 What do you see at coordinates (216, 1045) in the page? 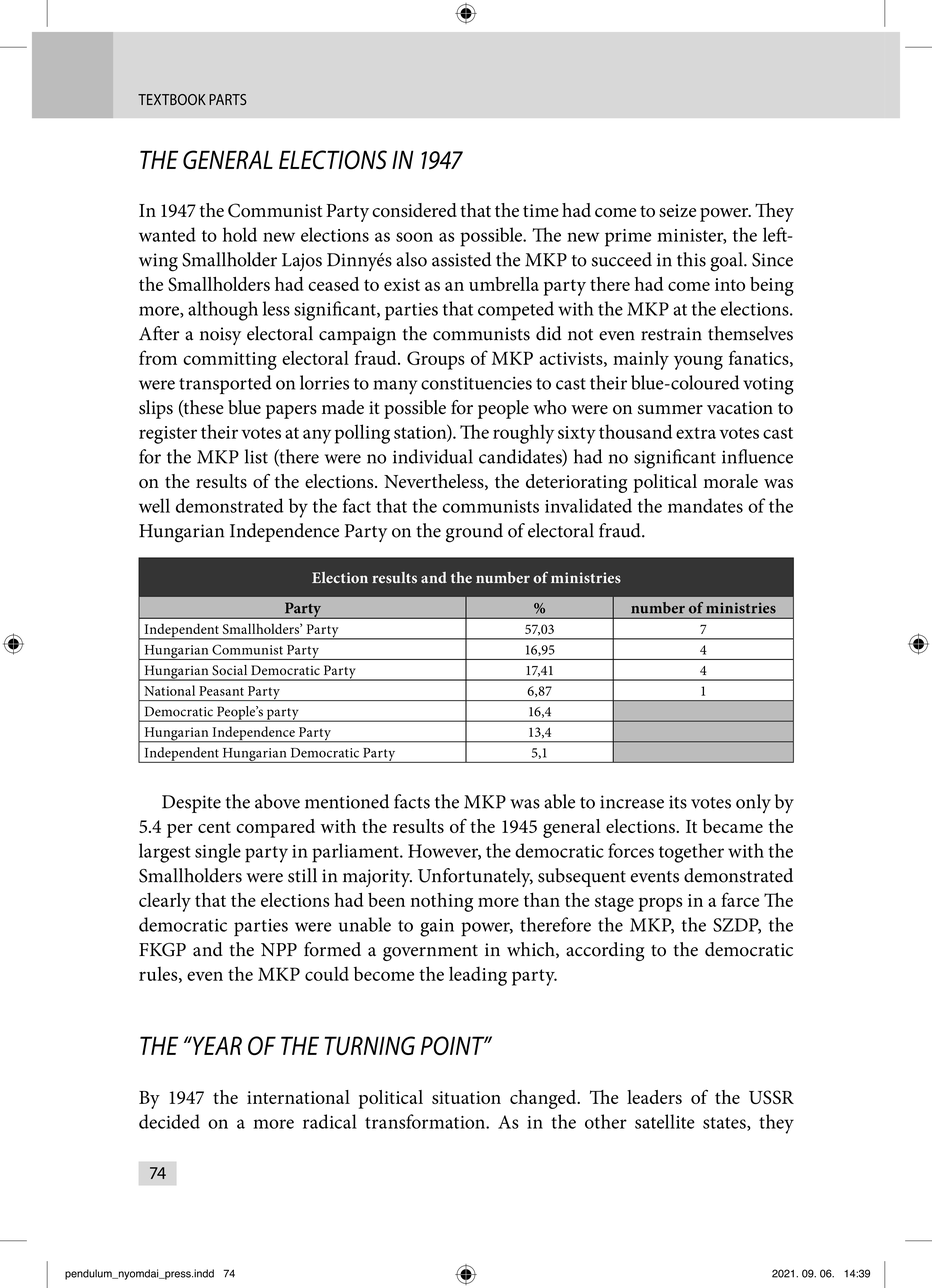
I see `YEAR` at bounding box center [216, 1045].
